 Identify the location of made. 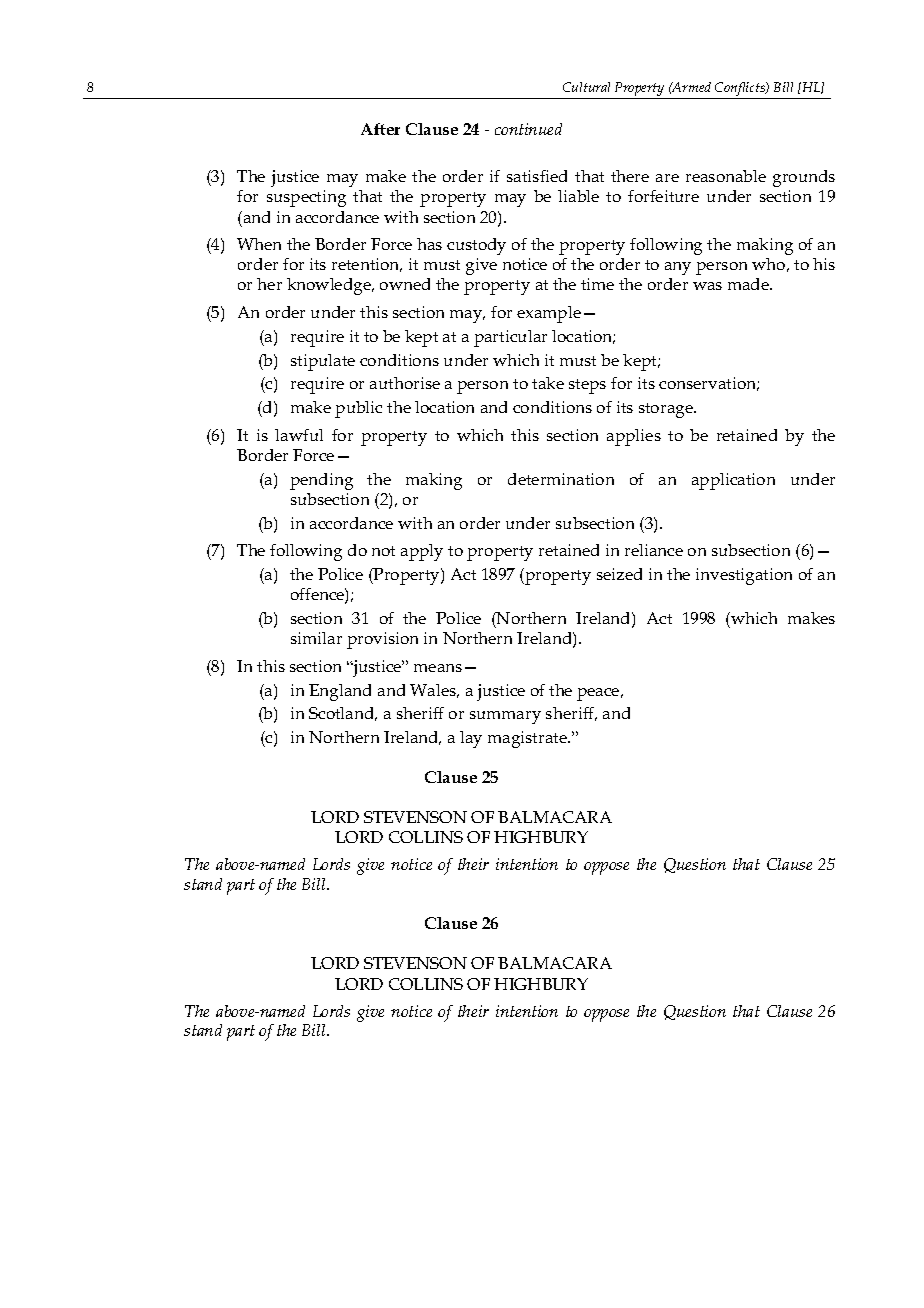
(750, 284).
